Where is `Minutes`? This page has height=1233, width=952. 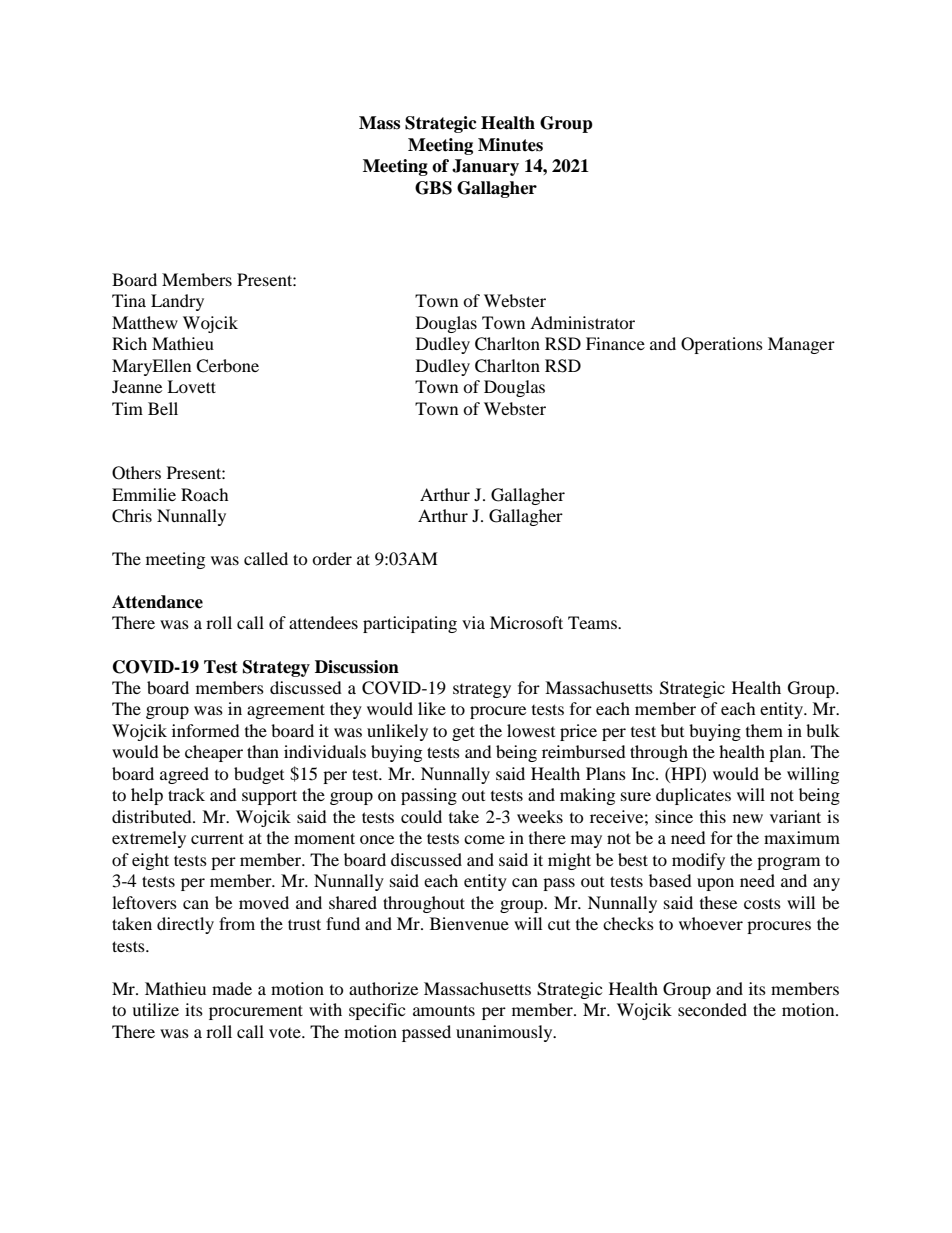 Minutes is located at coordinates (510, 145).
